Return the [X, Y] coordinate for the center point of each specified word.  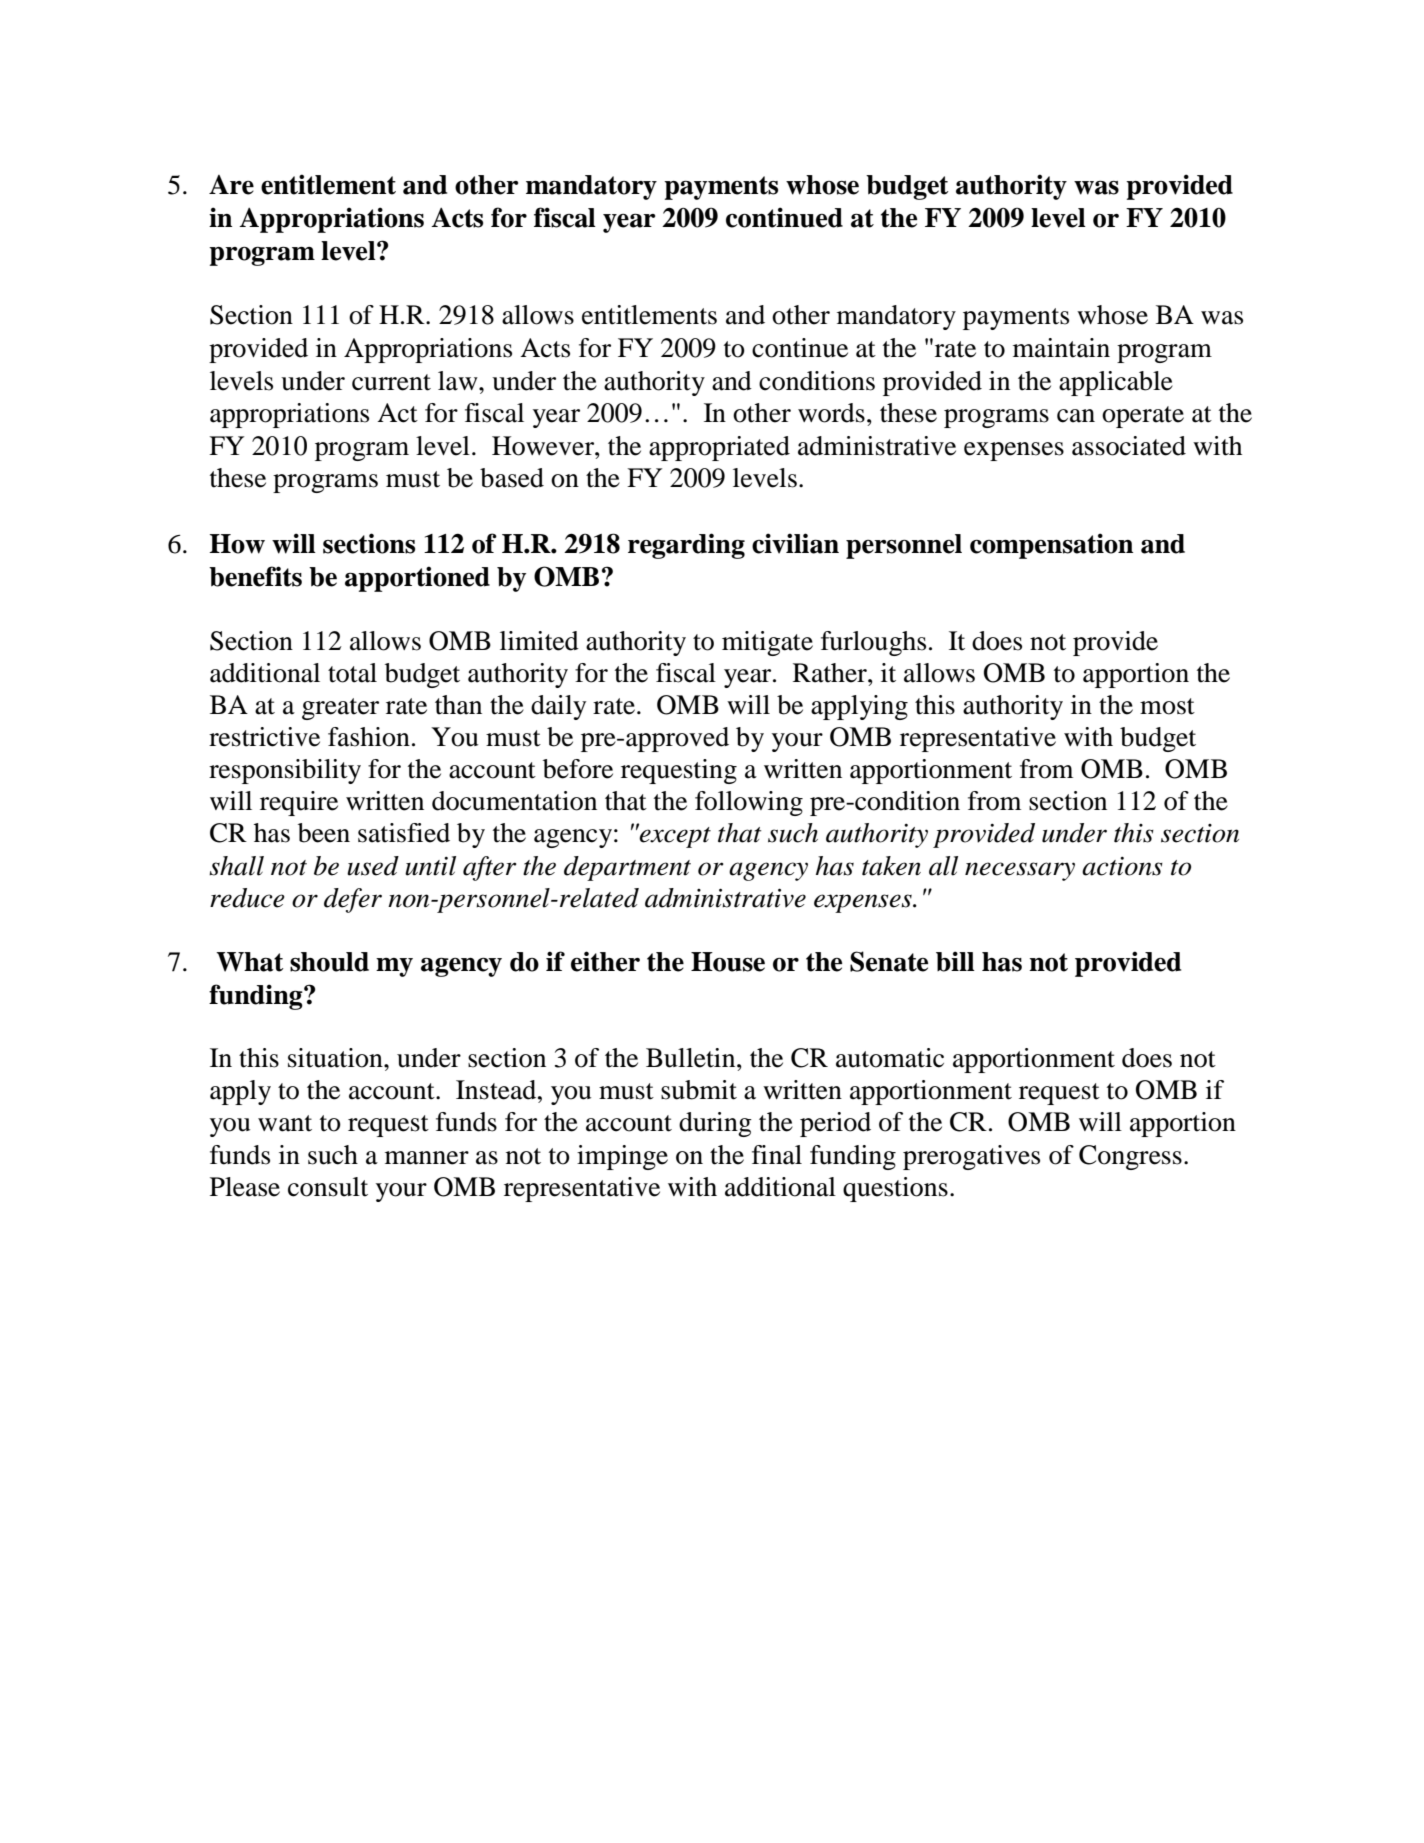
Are [231, 185]
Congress [1130, 1157]
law [459, 381]
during [715, 1124]
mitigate [767, 643]
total [352, 673]
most [1167, 706]
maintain [1061, 348]
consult [328, 1187]
